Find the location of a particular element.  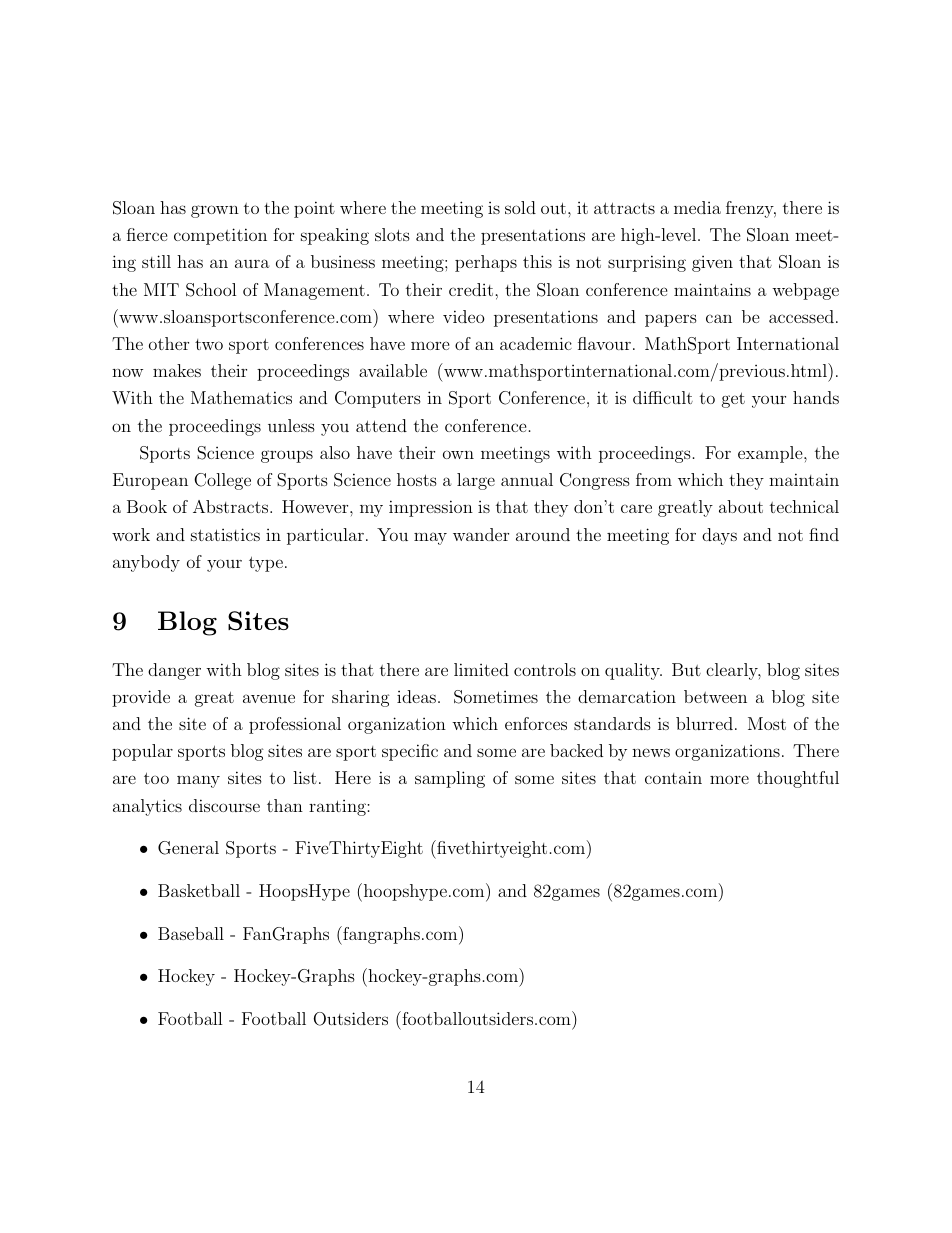

type is located at coordinates (266, 564).
